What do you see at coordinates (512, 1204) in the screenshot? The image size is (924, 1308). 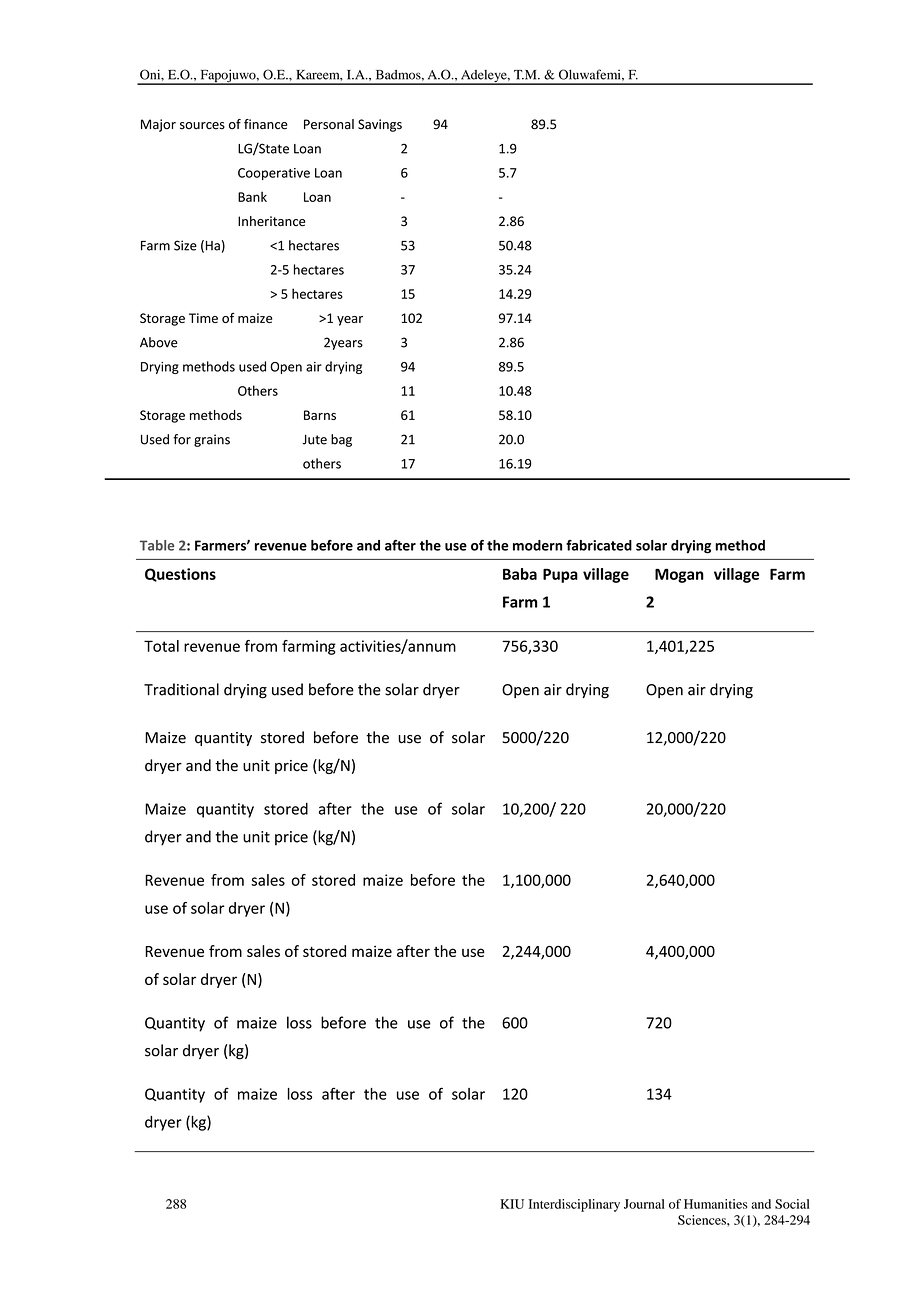 I see `KIU` at bounding box center [512, 1204].
